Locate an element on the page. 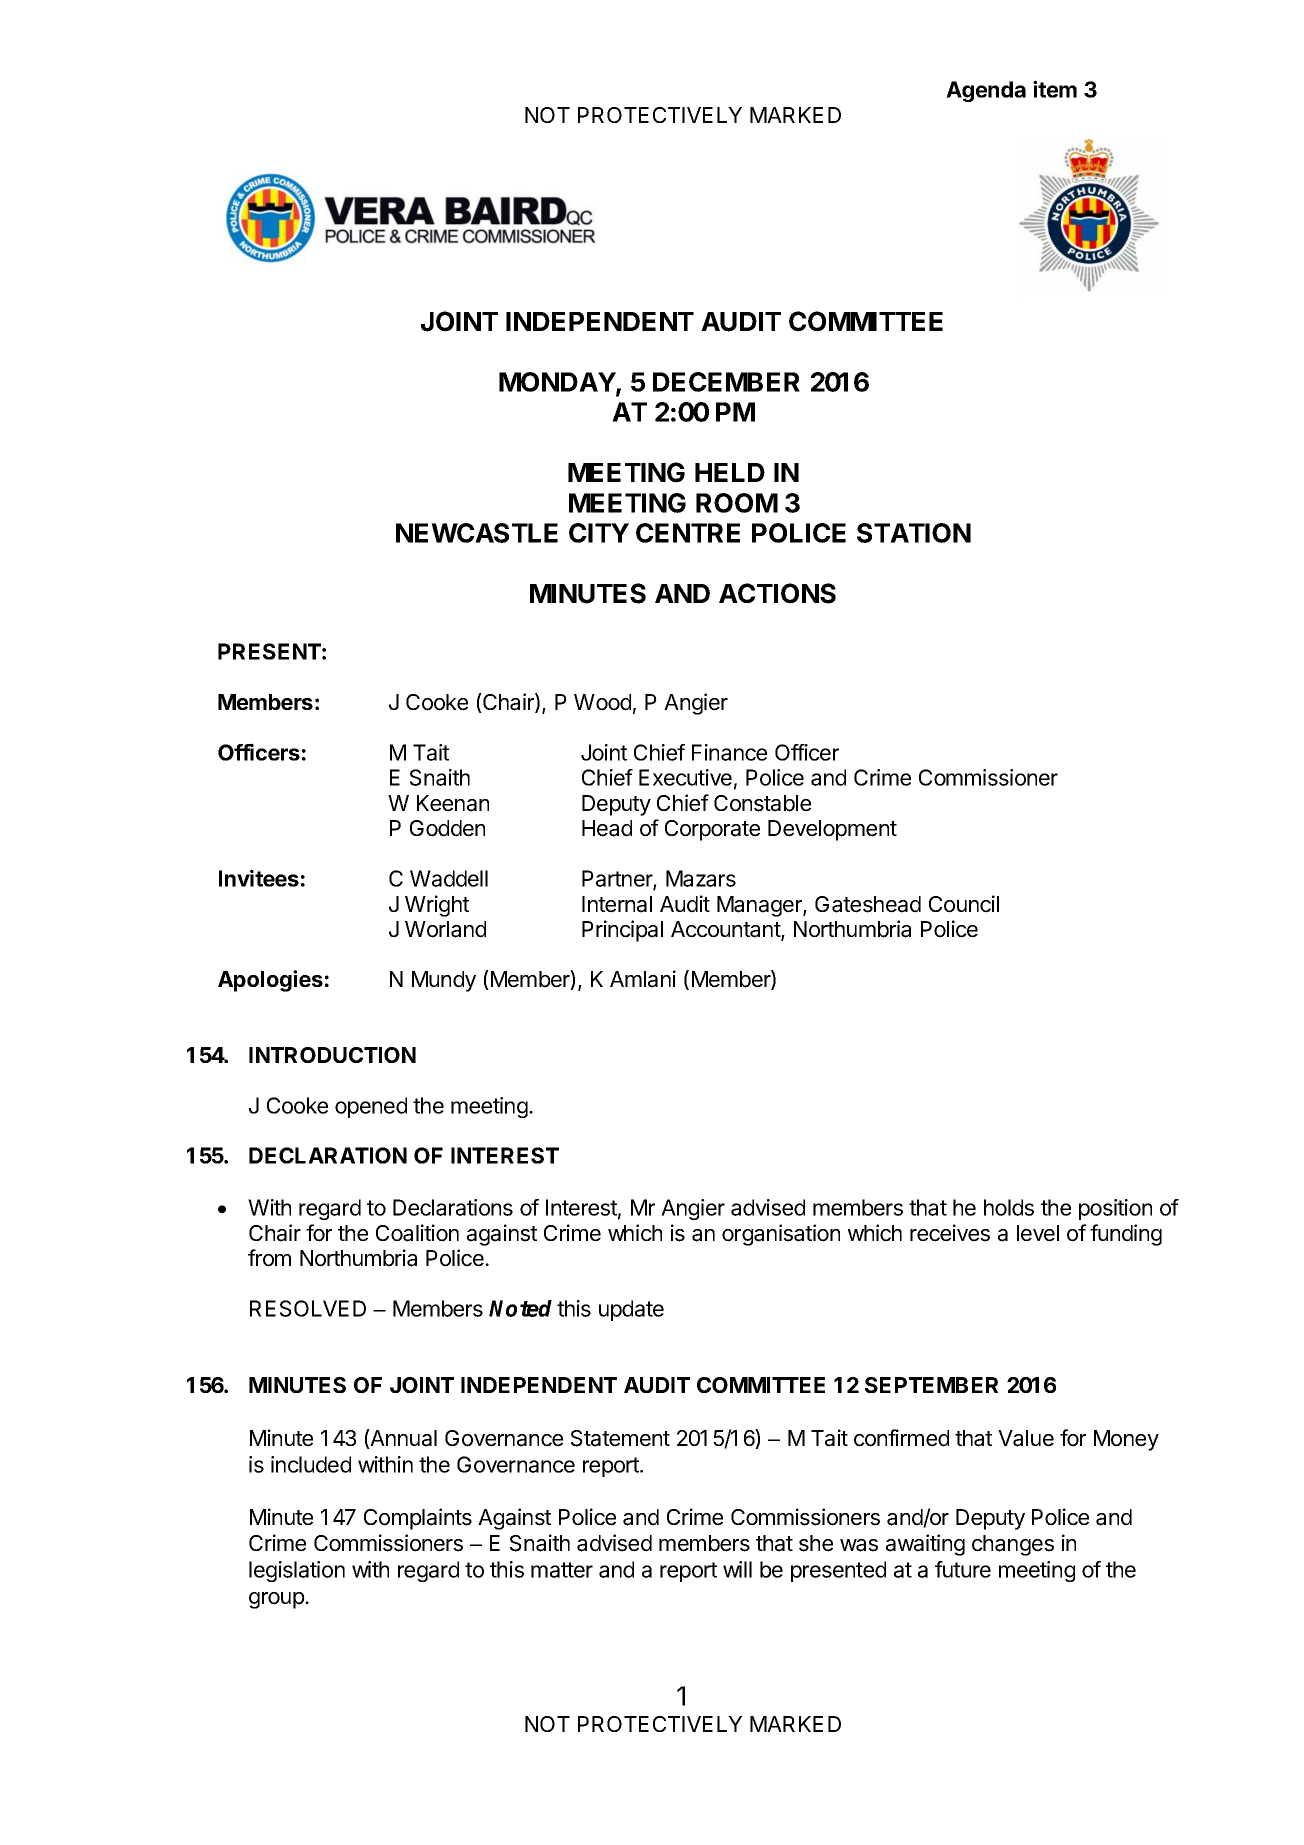 The image size is (1304, 1845). changes is located at coordinates (1013, 1545).
